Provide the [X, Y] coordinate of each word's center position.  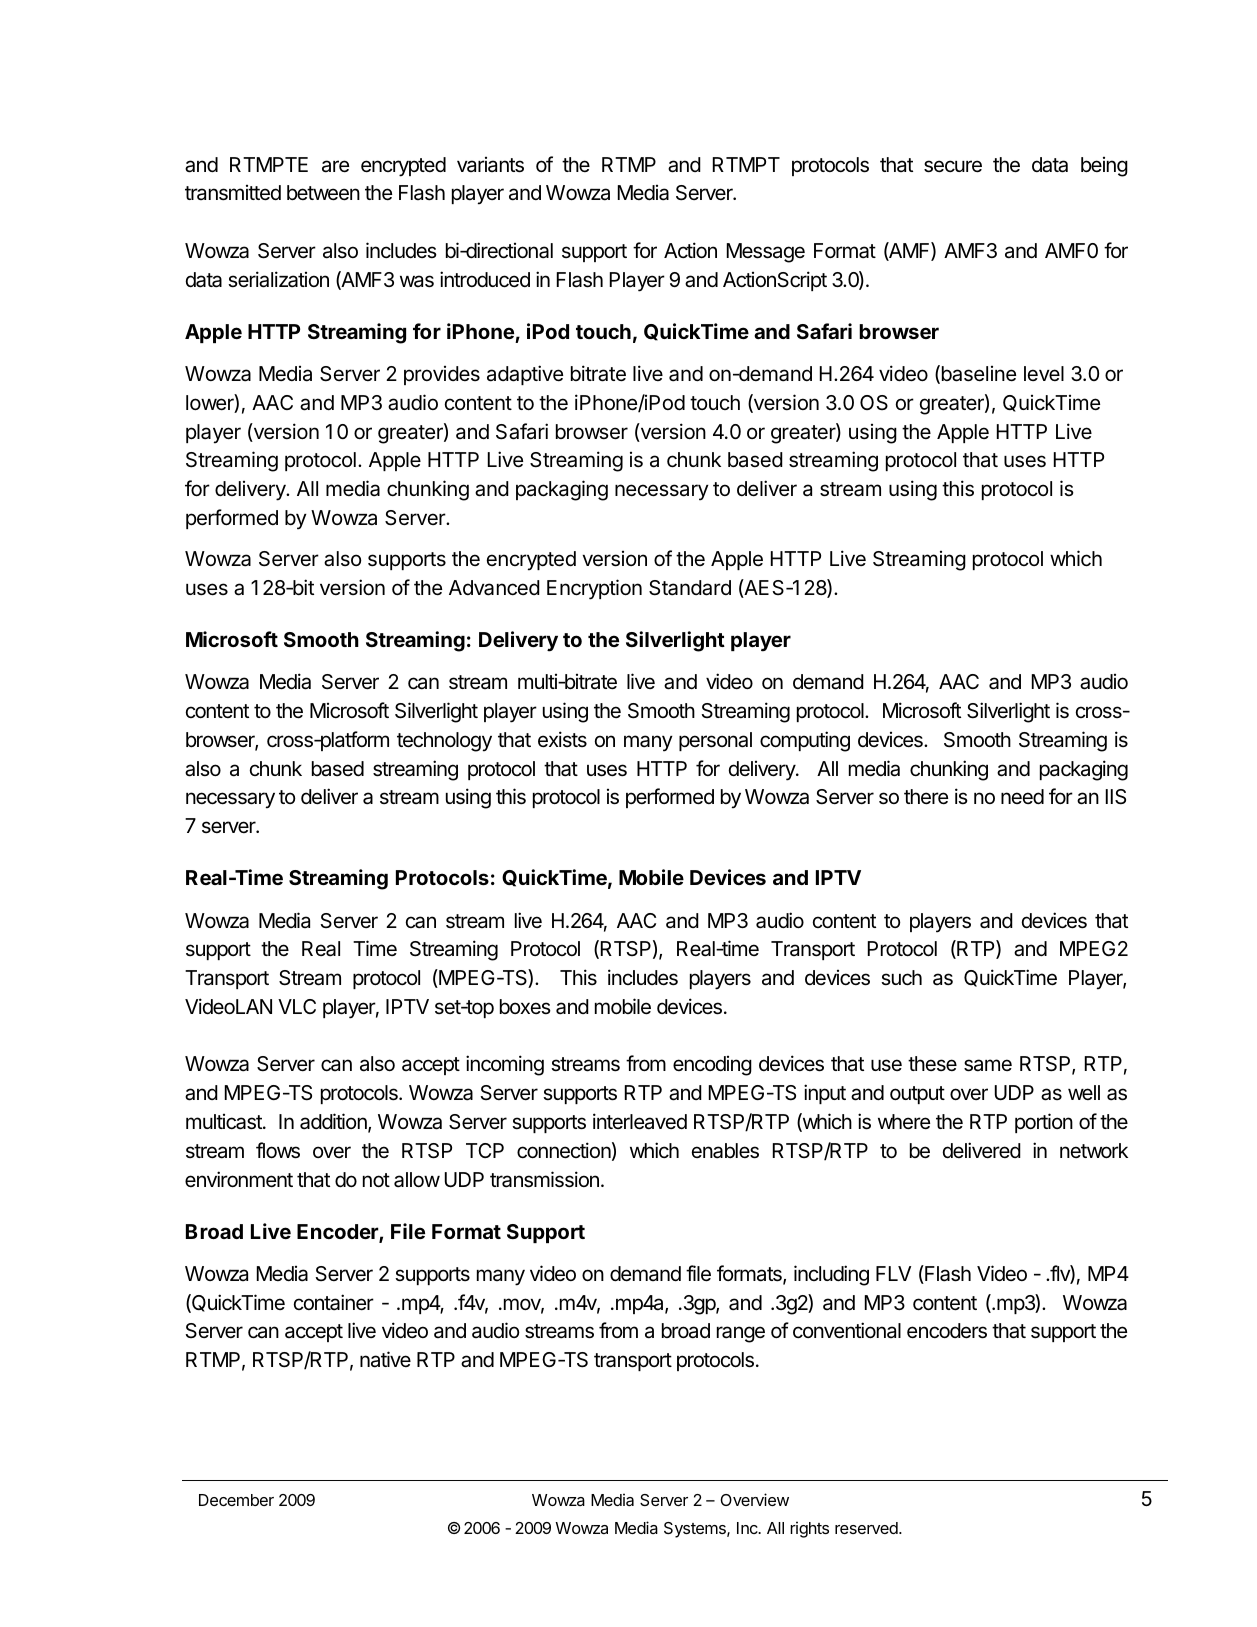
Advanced [494, 588]
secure [953, 166]
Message [766, 253]
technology [444, 742]
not [376, 1180]
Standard [690, 588]
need [1022, 796]
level [1044, 373]
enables [725, 1151]
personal [715, 741]
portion [1044, 1123]
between [323, 193]
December [236, 1500]
